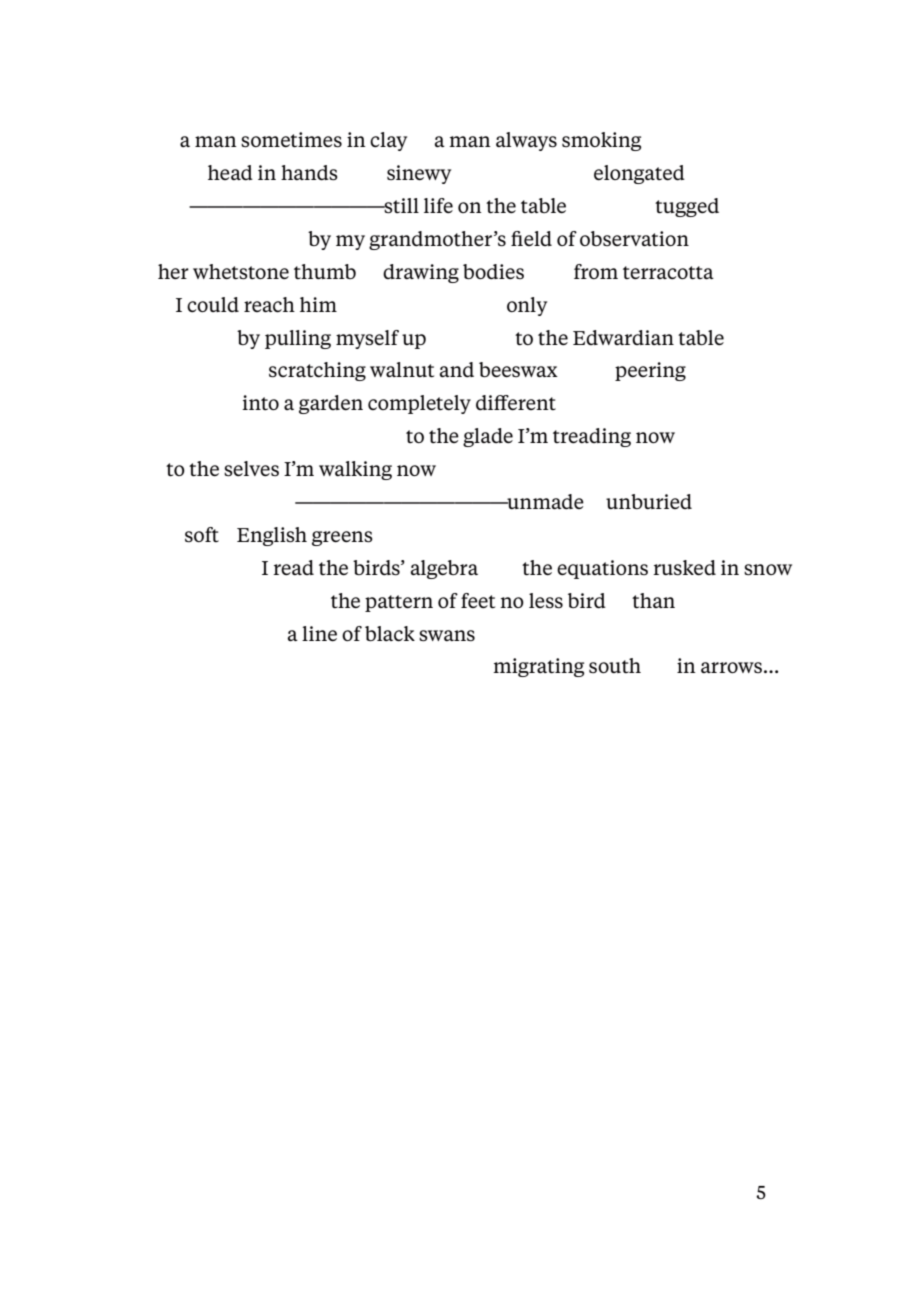 Image resolution: width=924 pixels, height=1310 pixels. Describe the element at coordinates (241, 272) in the screenshot. I see `whetstone` at that location.
